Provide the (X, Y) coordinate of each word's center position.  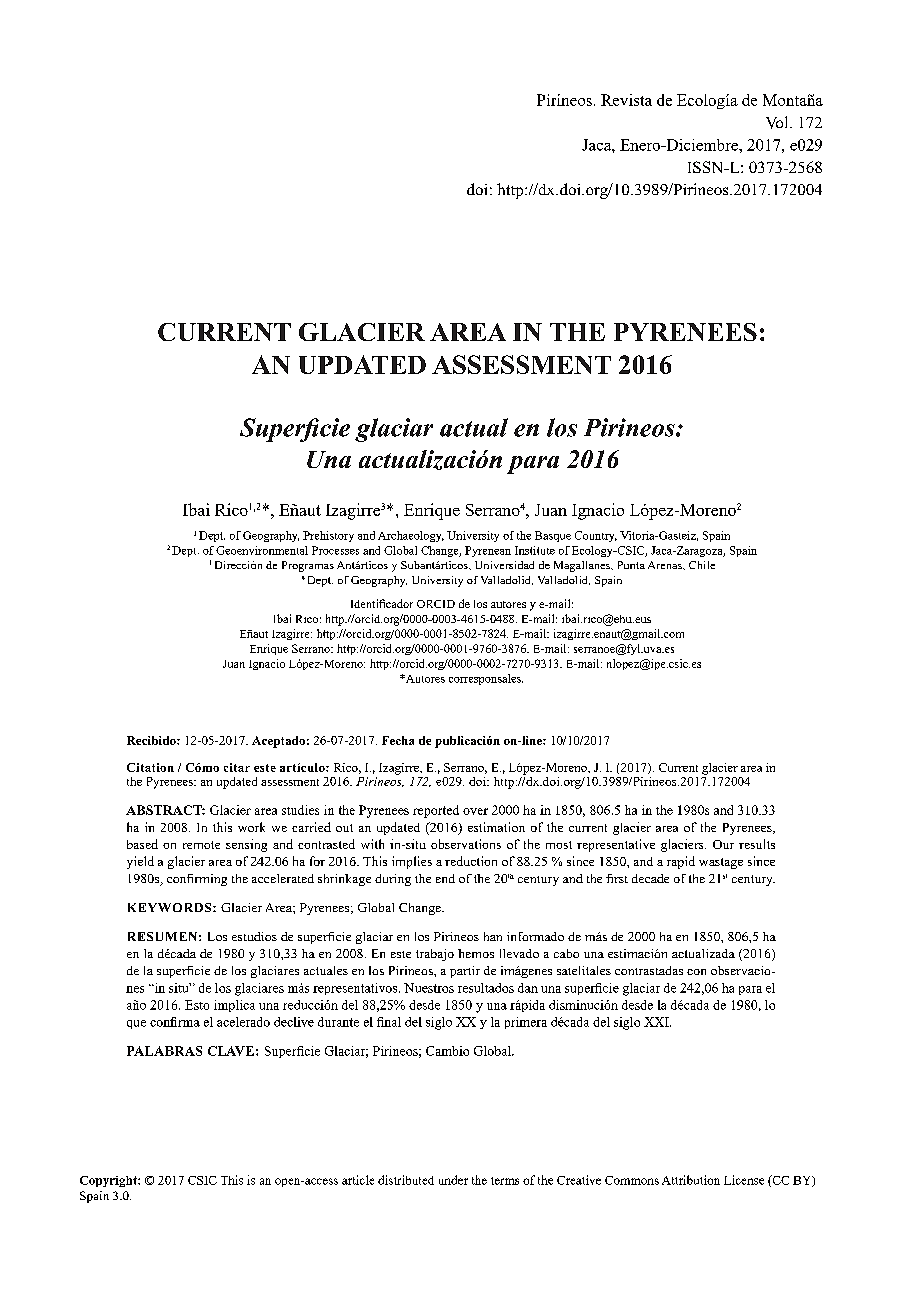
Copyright (109, 1181)
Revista (626, 100)
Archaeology (411, 536)
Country (596, 536)
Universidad (504, 565)
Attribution (691, 1180)
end (445, 878)
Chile (702, 565)
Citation (150, 767)
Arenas (666, 565)
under (453, 1180)
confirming (197, 880)
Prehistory (328, 536)
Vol (778, 122)
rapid (681, 862)
